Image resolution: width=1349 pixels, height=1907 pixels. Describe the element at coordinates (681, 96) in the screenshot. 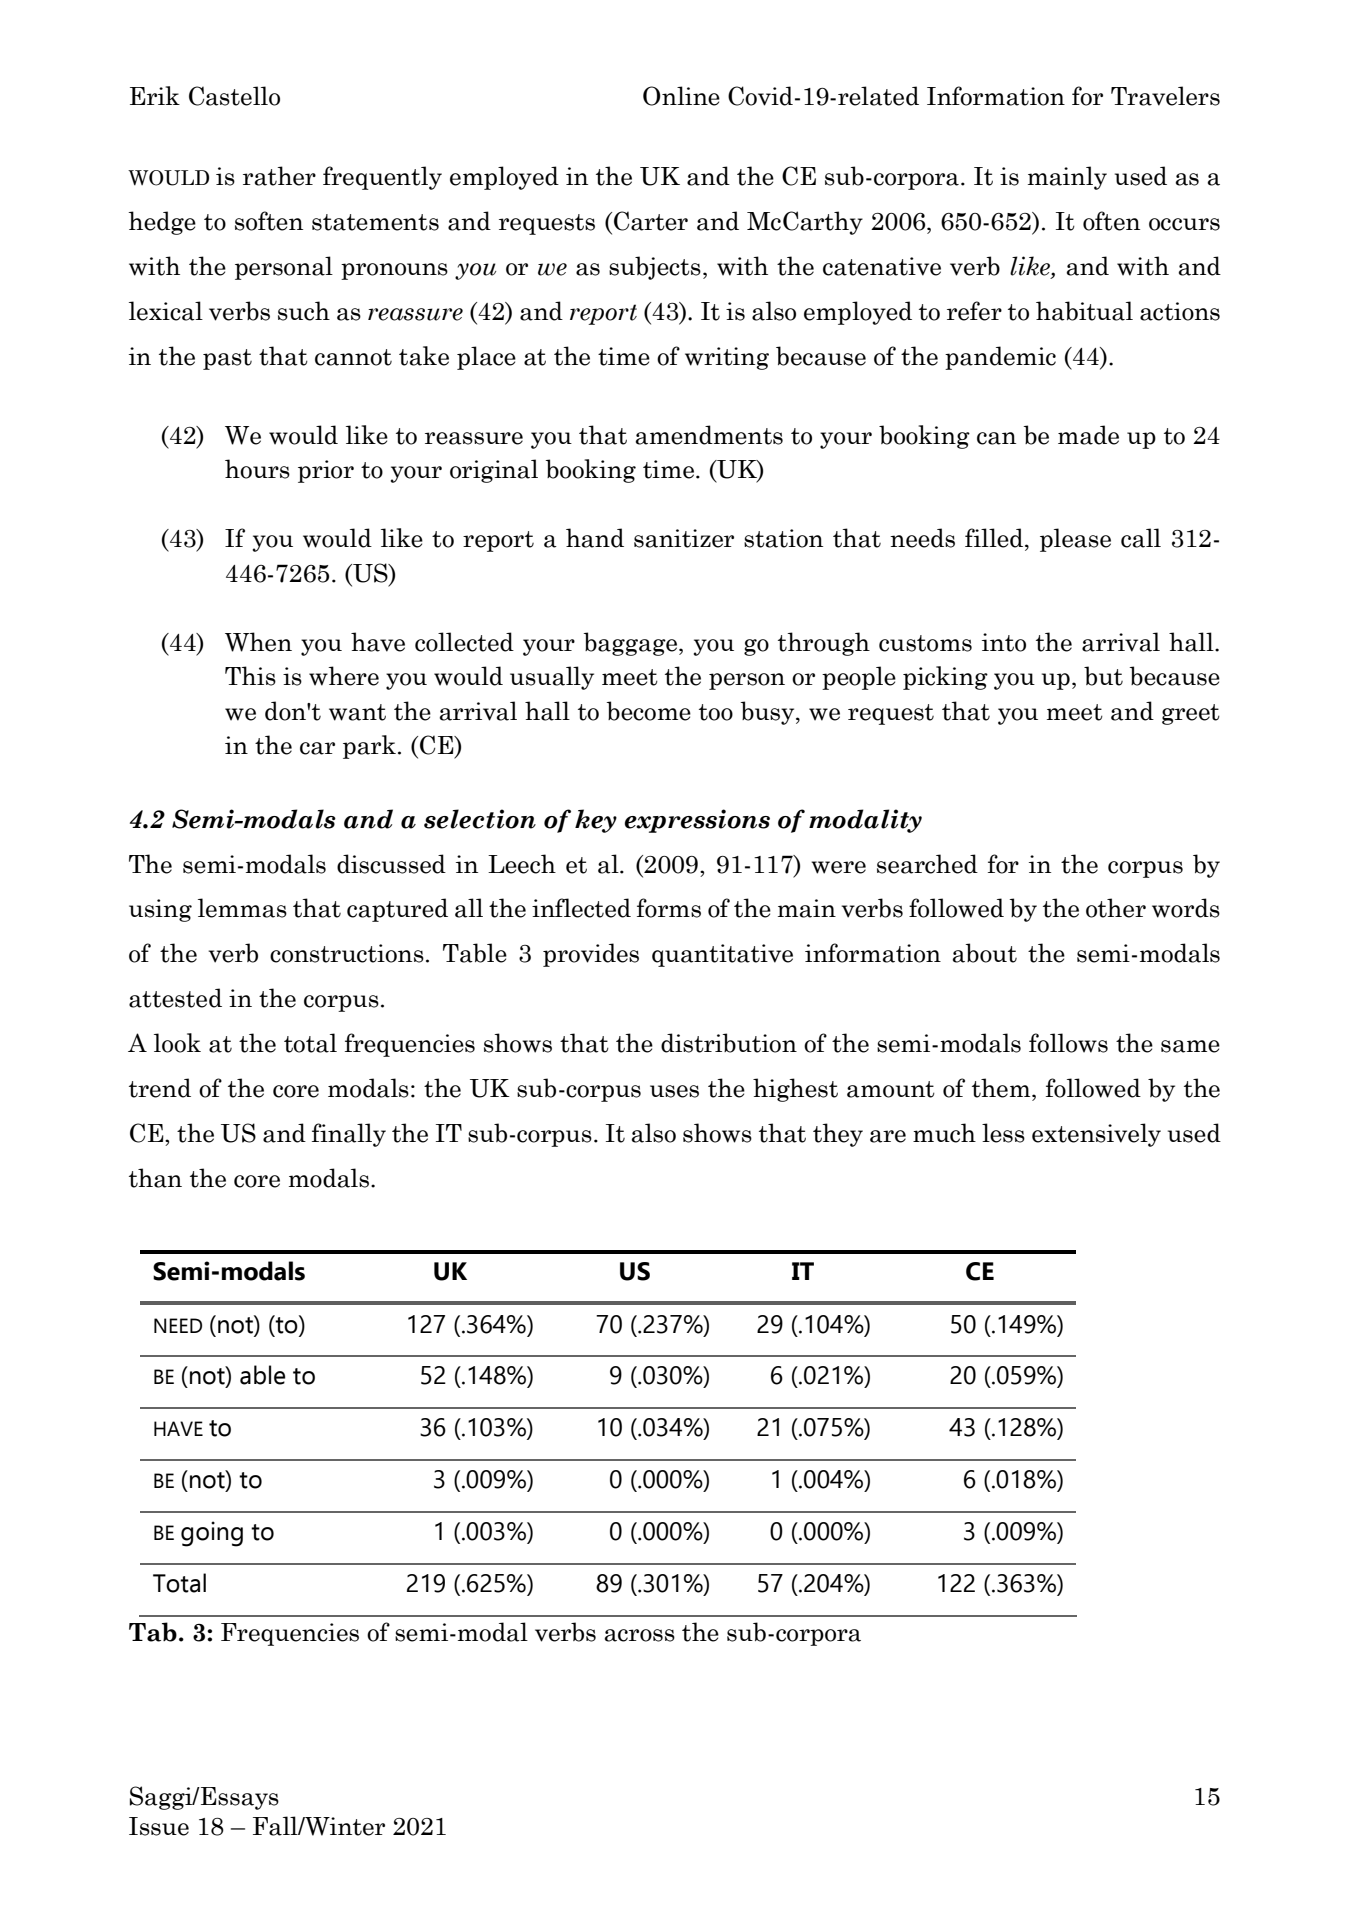

I see `Online` at that location.
